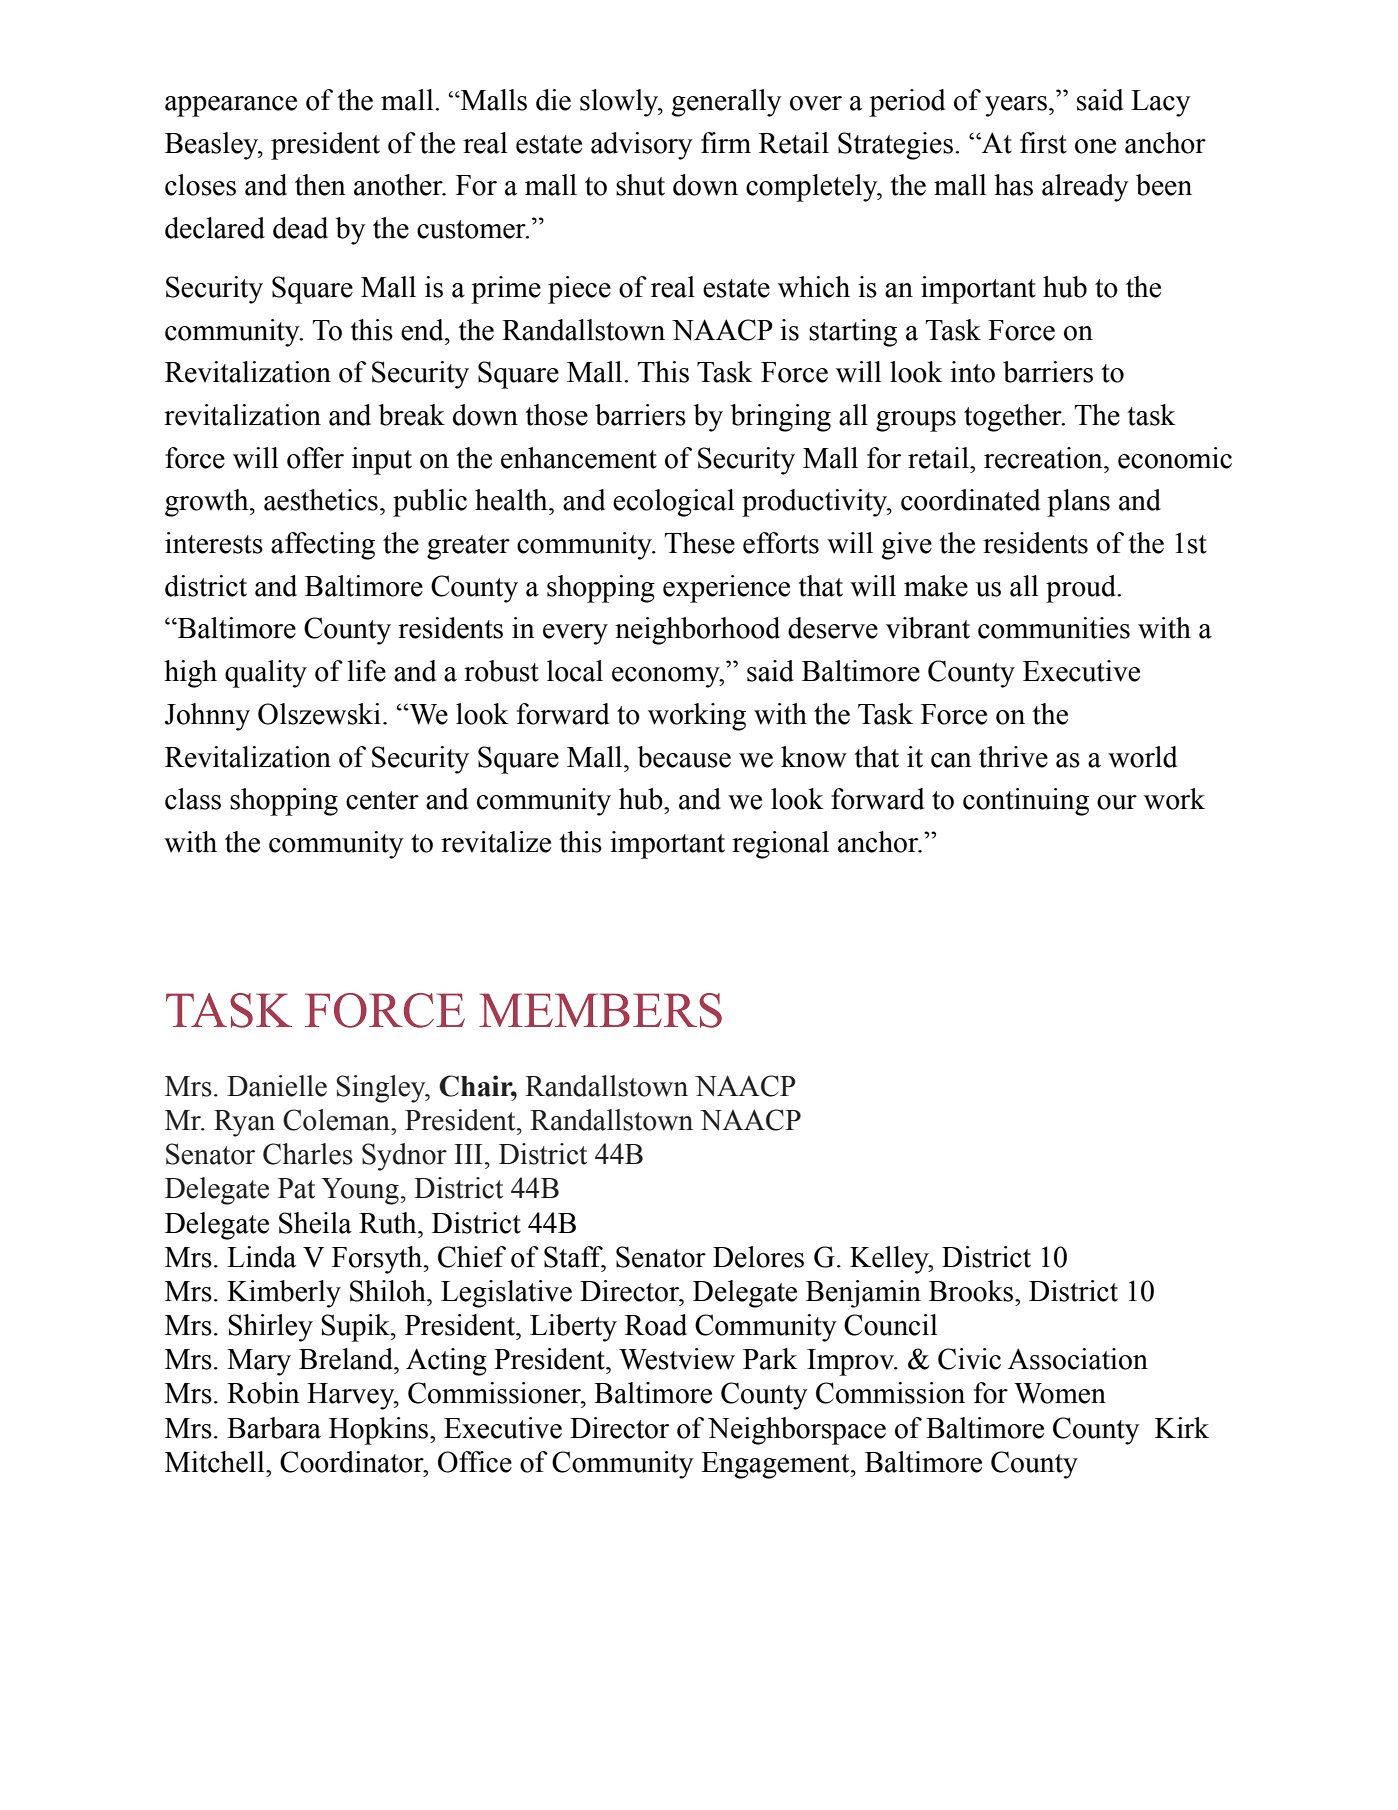 Image resolution: width=1398 pixels, height=1810 pixels. I want to click on continuing, so click(1026, 802).
